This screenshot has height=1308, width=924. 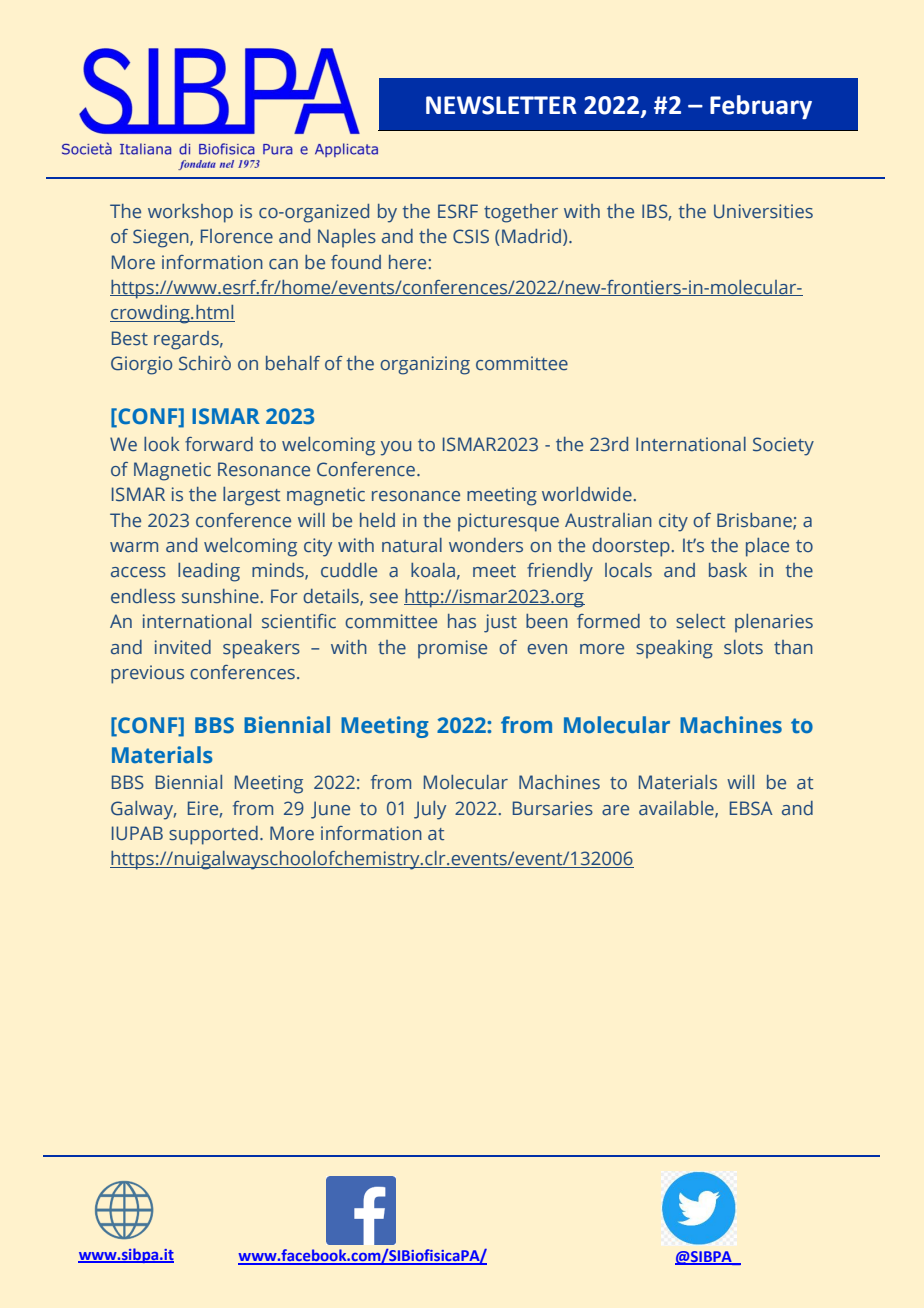 I want to click on Society, so click(x=783, y=446).
